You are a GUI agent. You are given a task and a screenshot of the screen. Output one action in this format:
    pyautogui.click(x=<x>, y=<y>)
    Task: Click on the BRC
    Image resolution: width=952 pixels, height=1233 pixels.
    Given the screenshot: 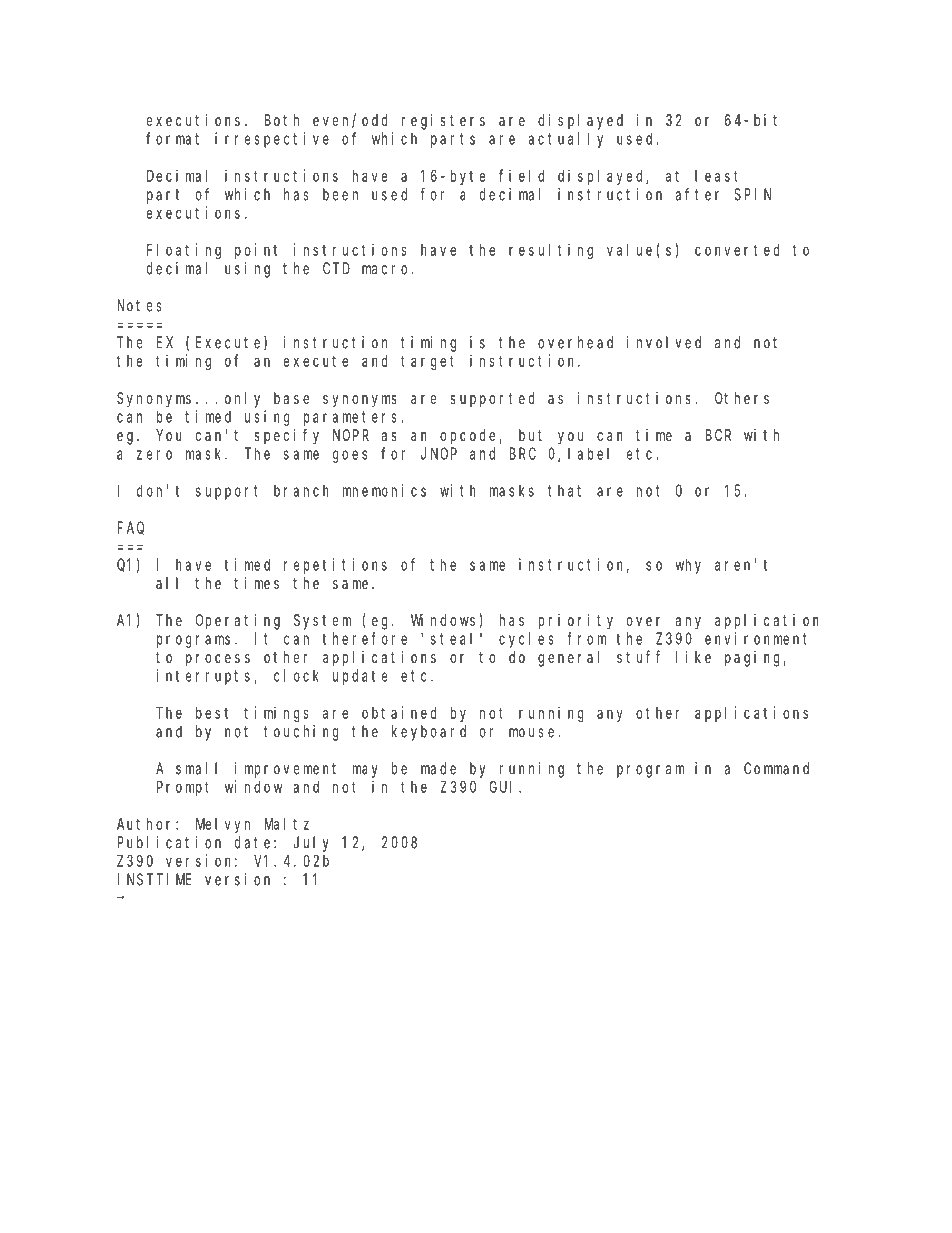 What is the action you would take?
    pyautogui.click(x=522, y=453)
